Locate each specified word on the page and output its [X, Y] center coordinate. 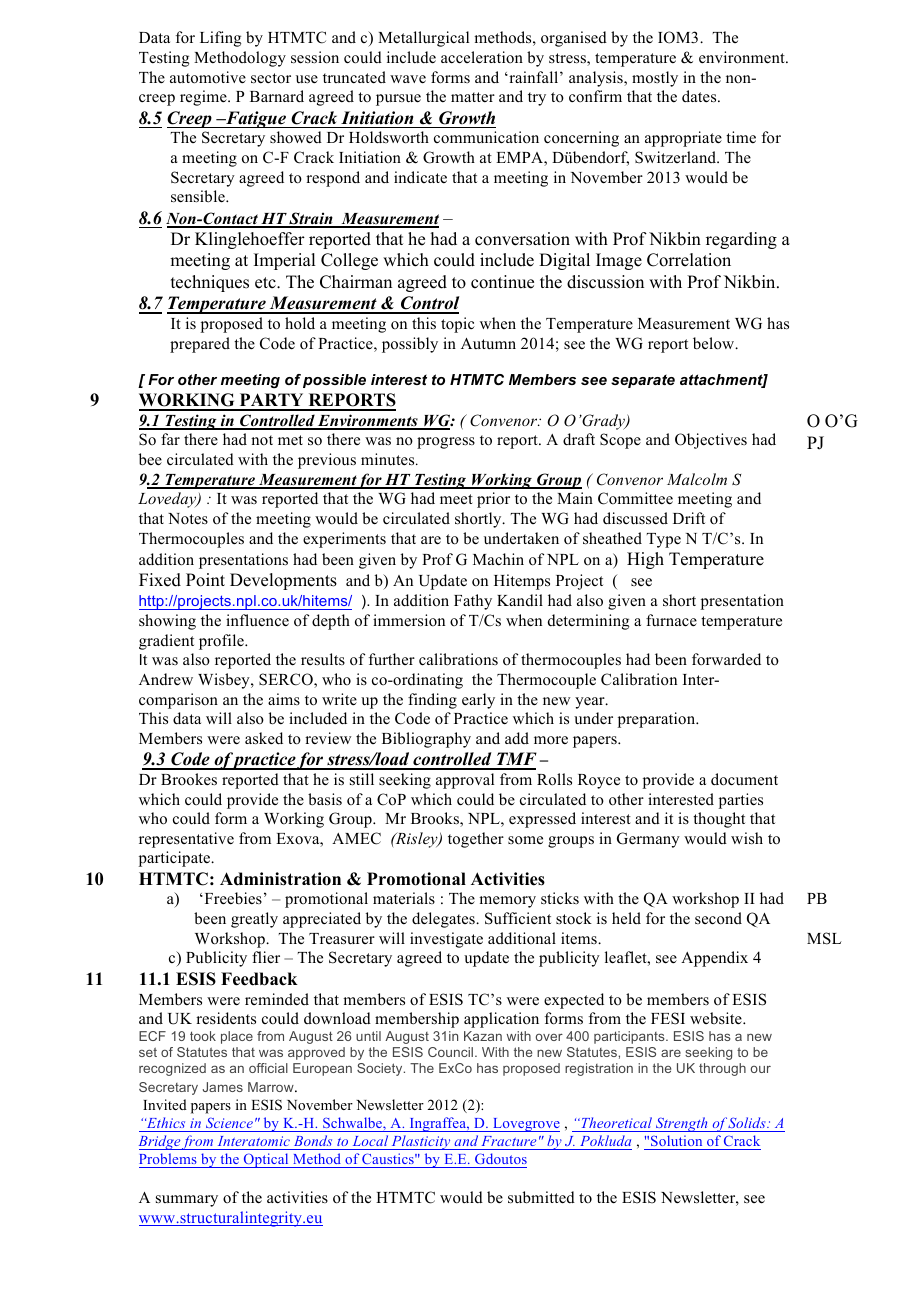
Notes [188, 519]
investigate [446, 940]
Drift [689, 518]
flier [266, 957]
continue [502, 282]
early [478, 701]
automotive [208, 77]
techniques [210, 283]
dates [700, 96]
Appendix [714, 959]
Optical [266, 1160]
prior [493, 500]
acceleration [482, 57]
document [744, 779]
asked [264, 738]
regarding [741, 240]
